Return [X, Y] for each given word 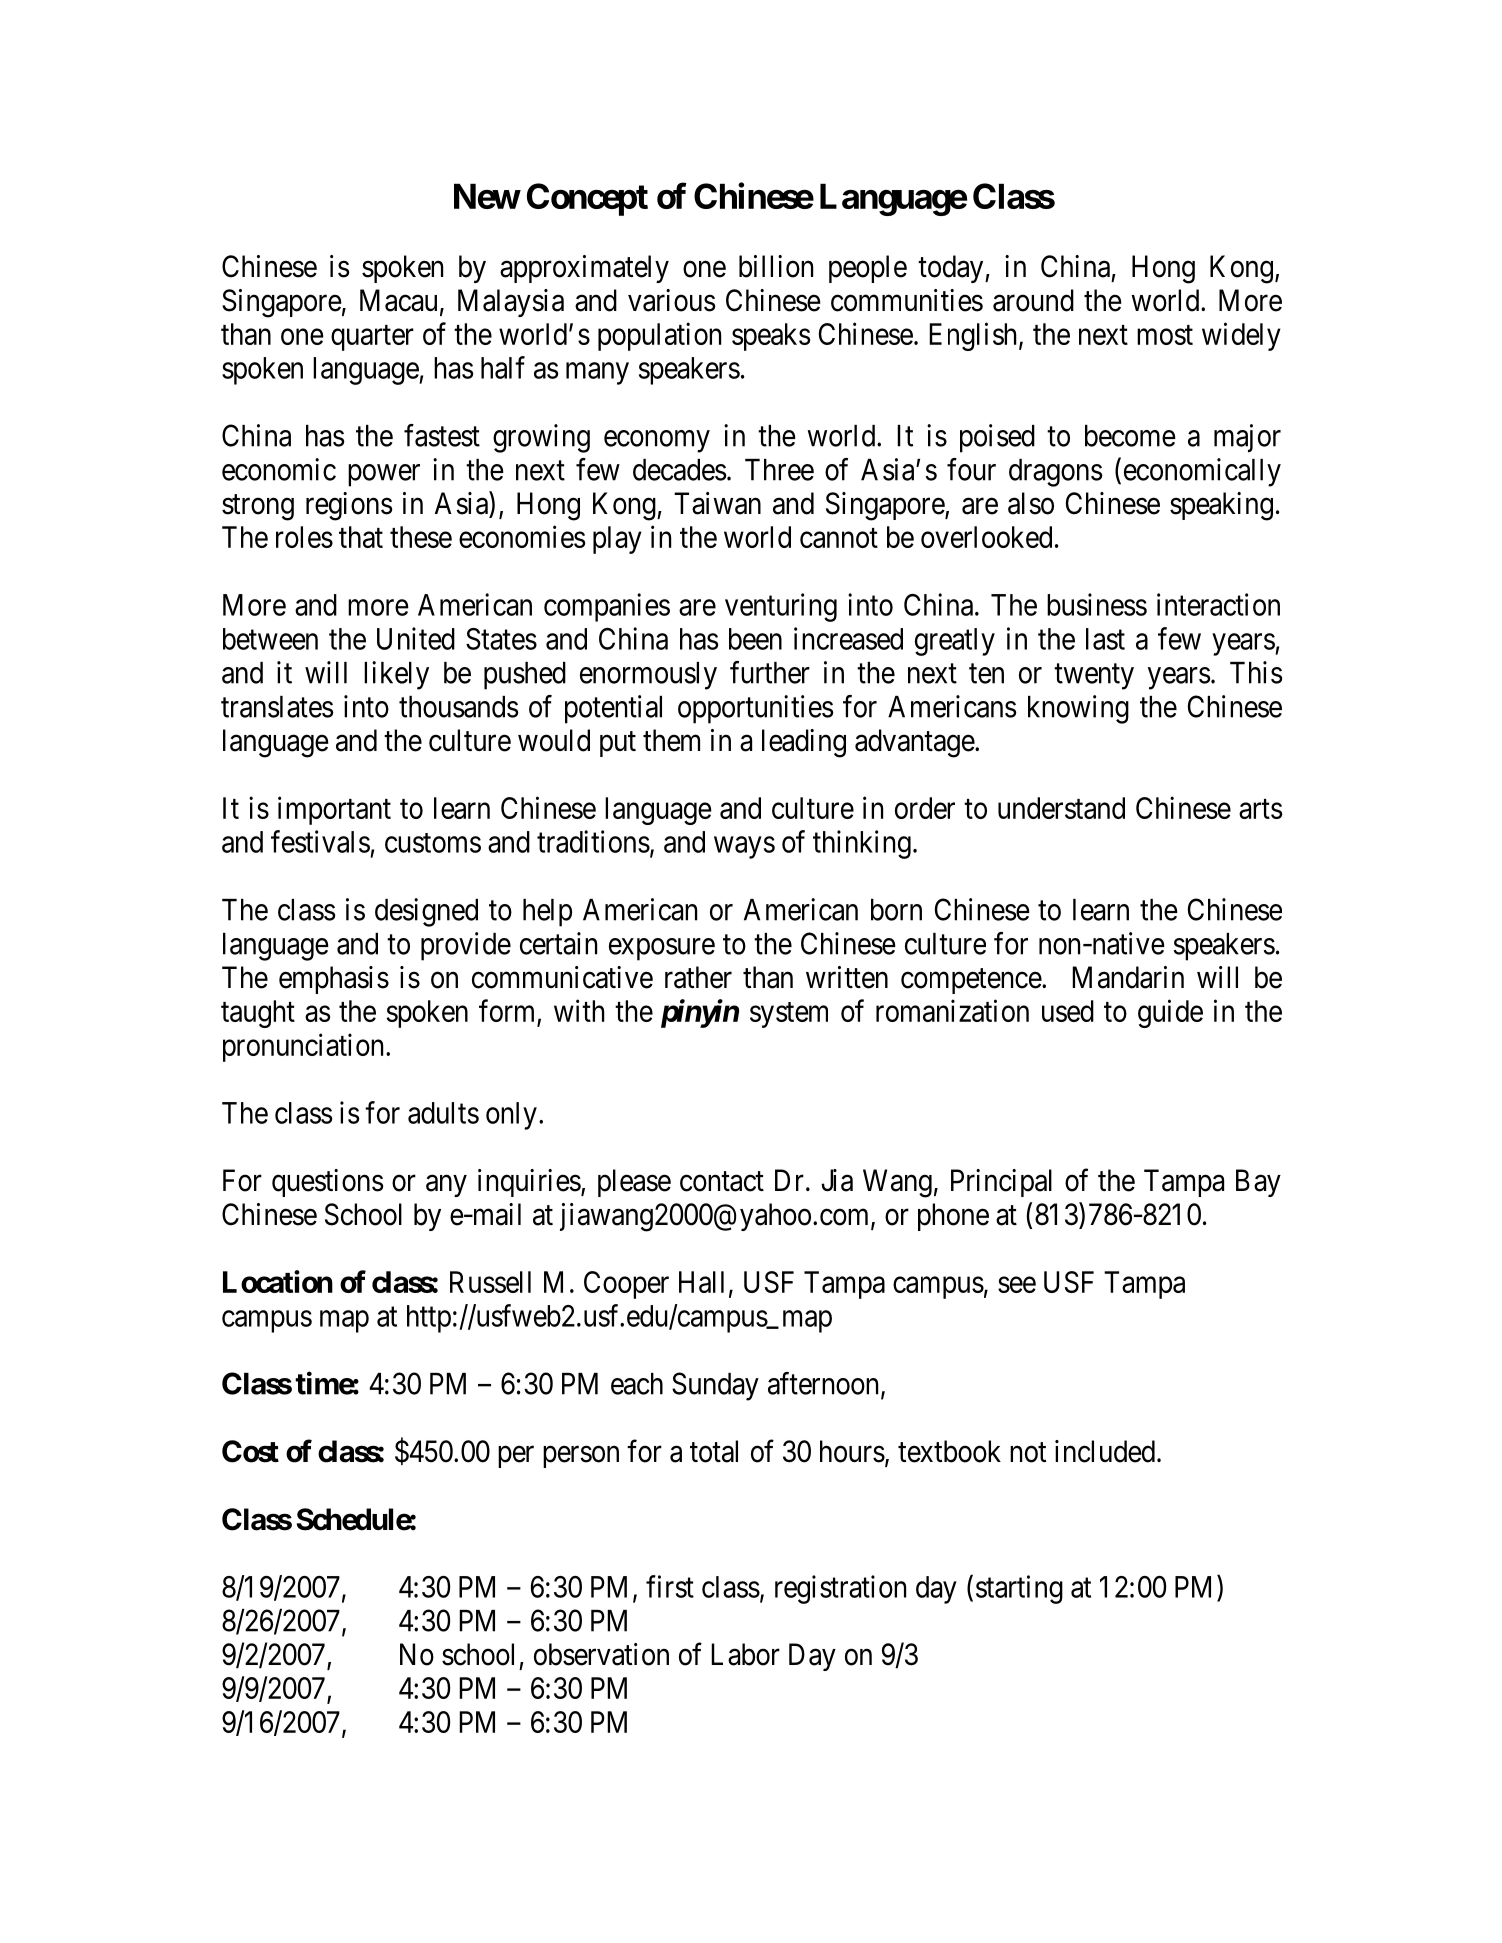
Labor [745, 1654]
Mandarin [1128, 977]
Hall [701, 1282]
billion [776, 266]
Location [278, 1281]
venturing [781, 607]
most [1165, 335]
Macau [398, 300]
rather [698, 977]
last [1105, 639]
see [1017, 1285]
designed [426, 912]
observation [601, 1654]
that [361, 537]
